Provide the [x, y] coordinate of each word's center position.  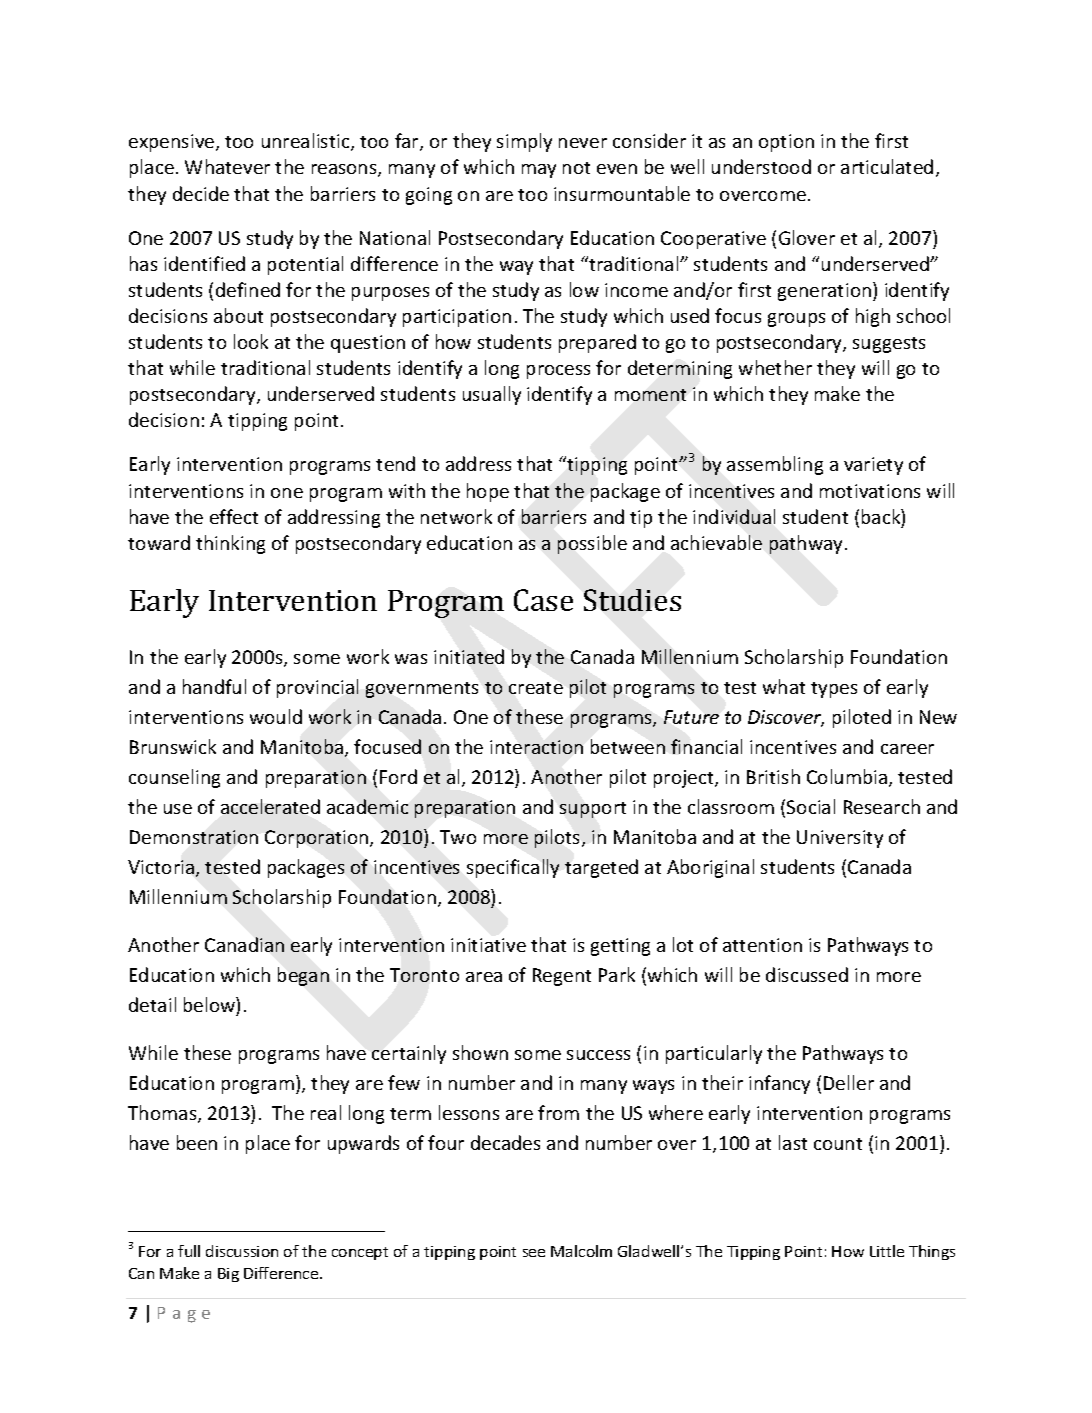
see [534, 1253]
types [834, 690]
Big [228, 1275]
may [539, 171]
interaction [536, 747]
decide [201, 193]
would [276, 716]
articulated [887, 166]
